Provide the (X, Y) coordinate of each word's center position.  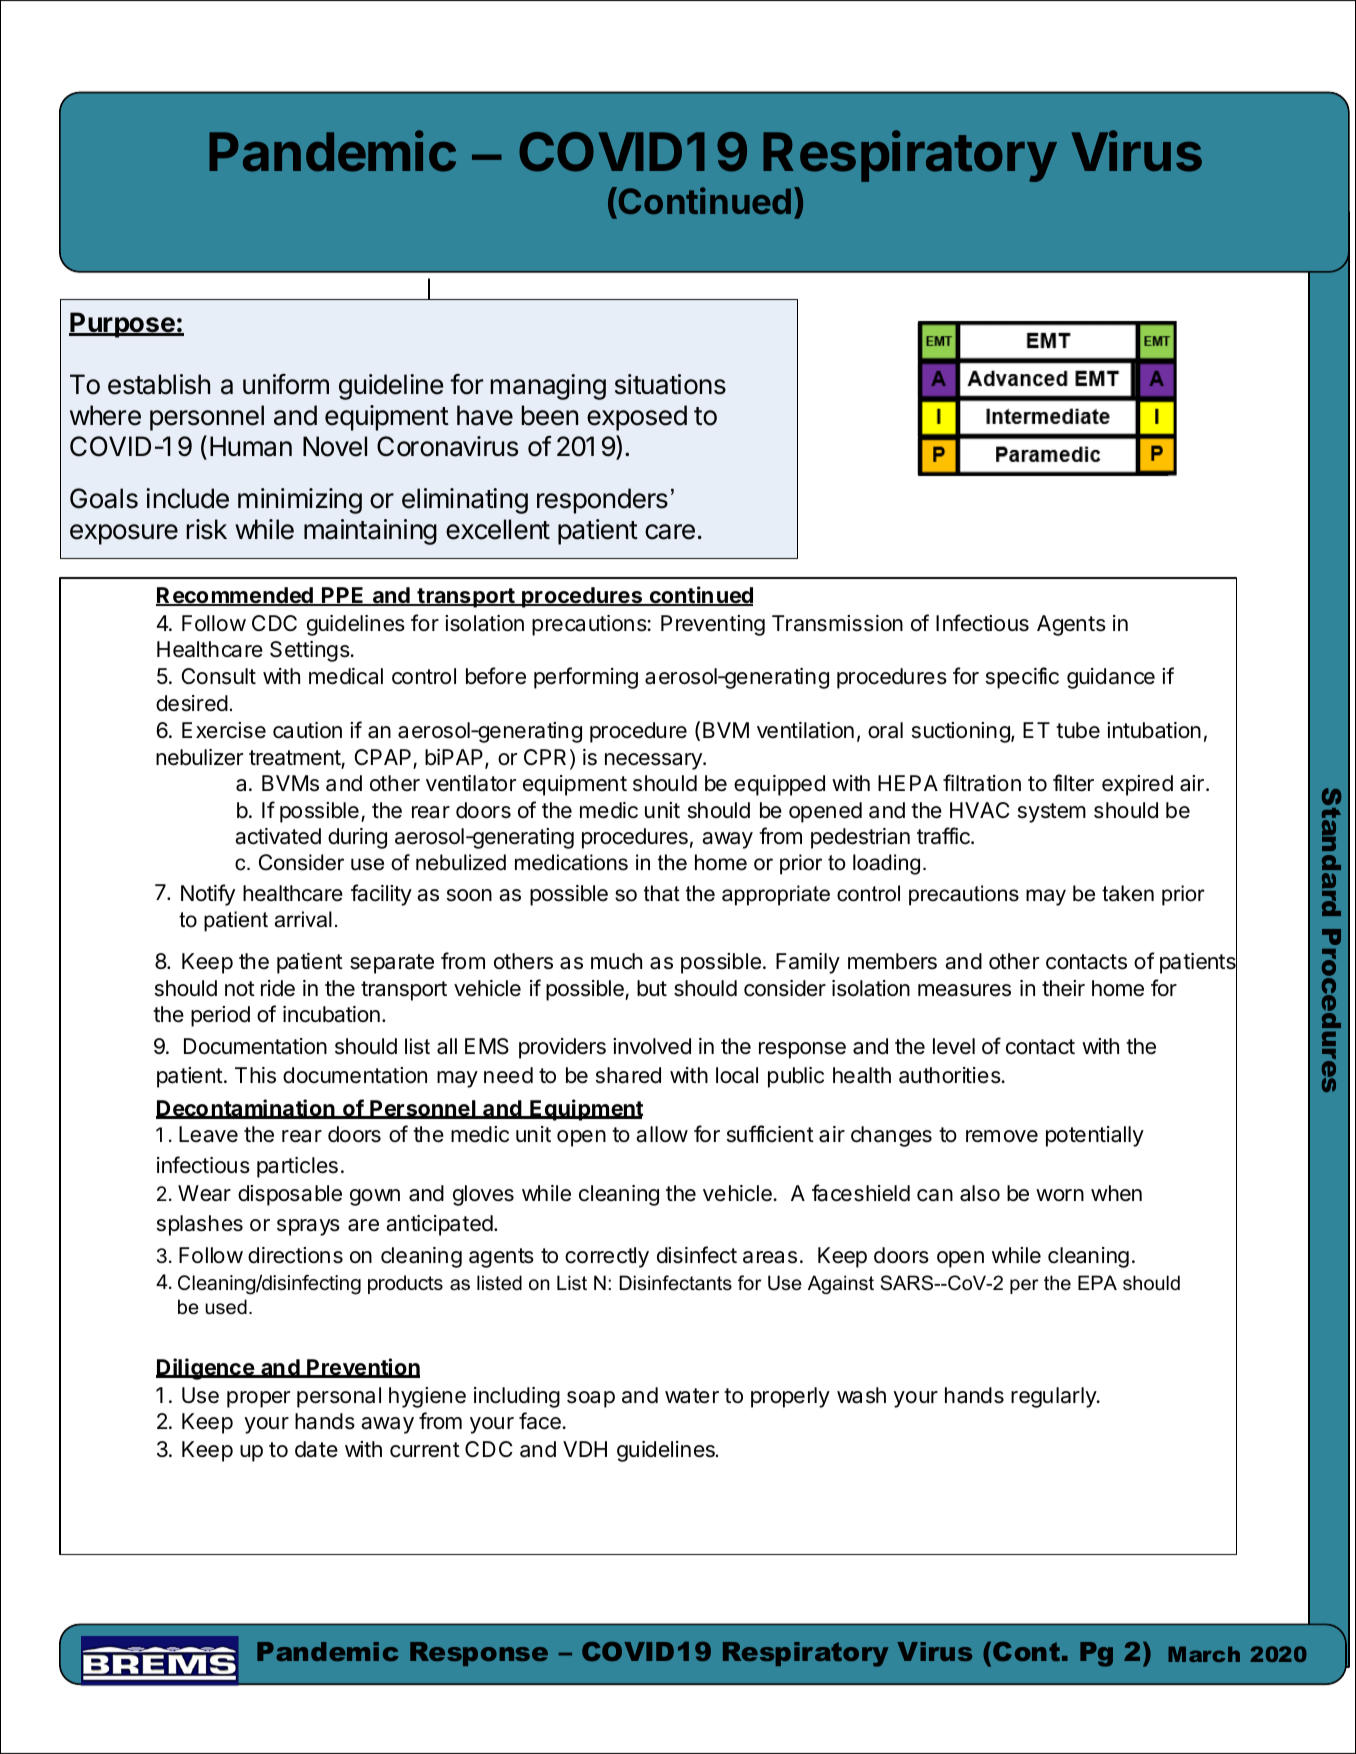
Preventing (713, 625)
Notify (208, 895)
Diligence (206, 1369)
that (662, 893)
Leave (208, 1134)
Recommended (235, 596)
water (692, 1396)
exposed (637, 418)
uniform (286, 384)
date (316, 1449)
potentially (1095, 1136)
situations (670, 384)
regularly (1054, 1397)
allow (662, 1134)
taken (1128, 893)
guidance (1111, 678)
